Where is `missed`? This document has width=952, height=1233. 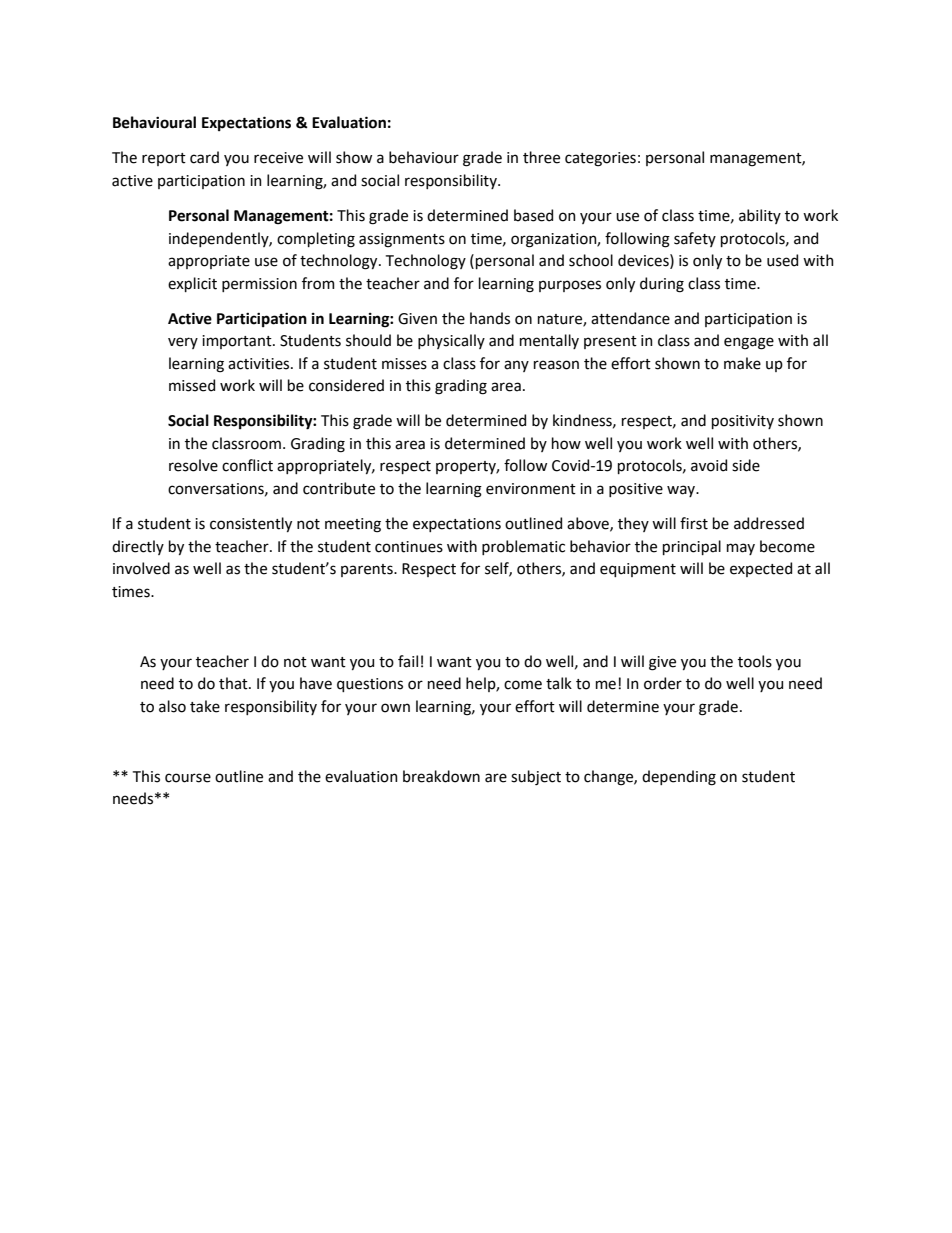 missed is located at coordinates (192, 385).
